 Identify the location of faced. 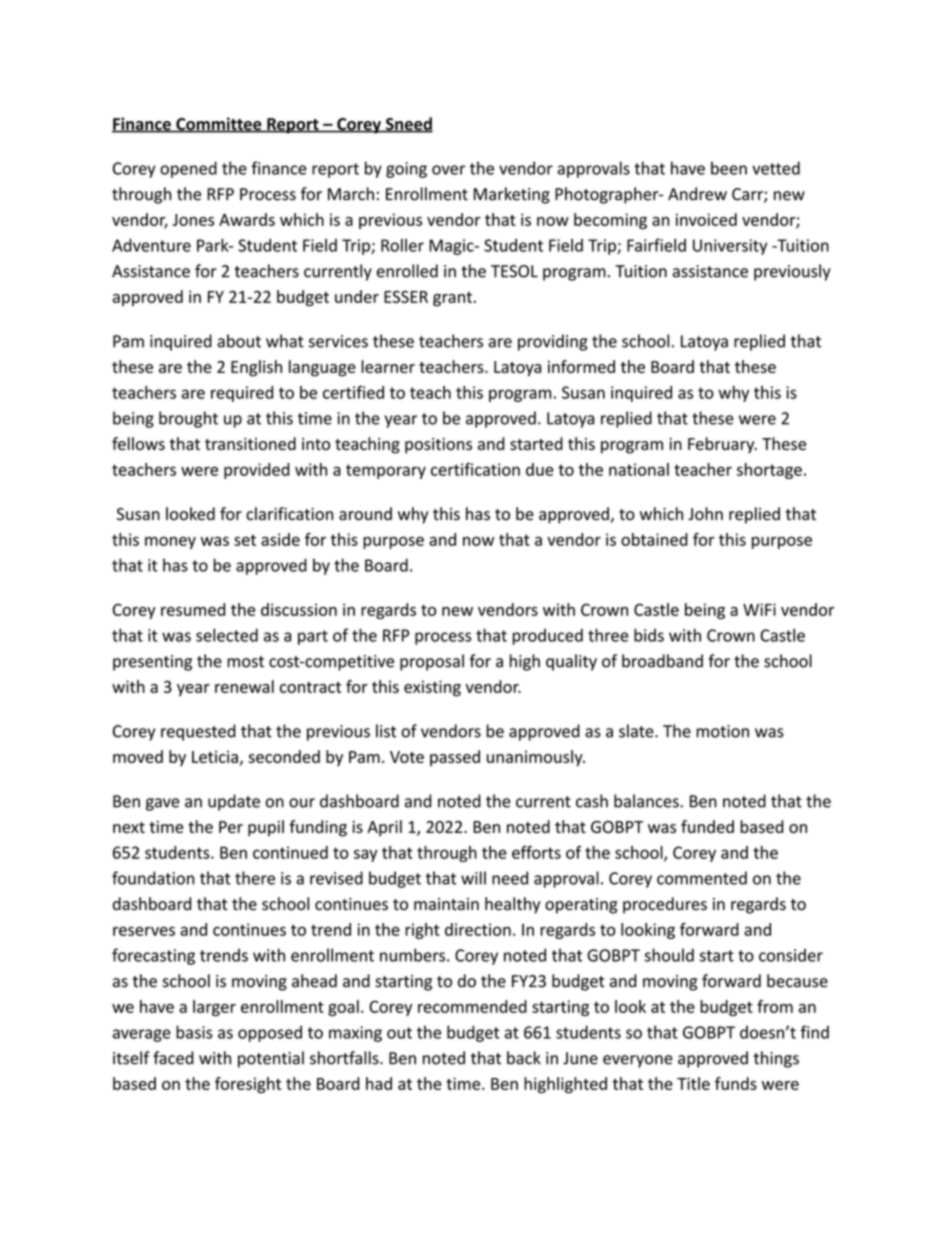
(173, 1058).
